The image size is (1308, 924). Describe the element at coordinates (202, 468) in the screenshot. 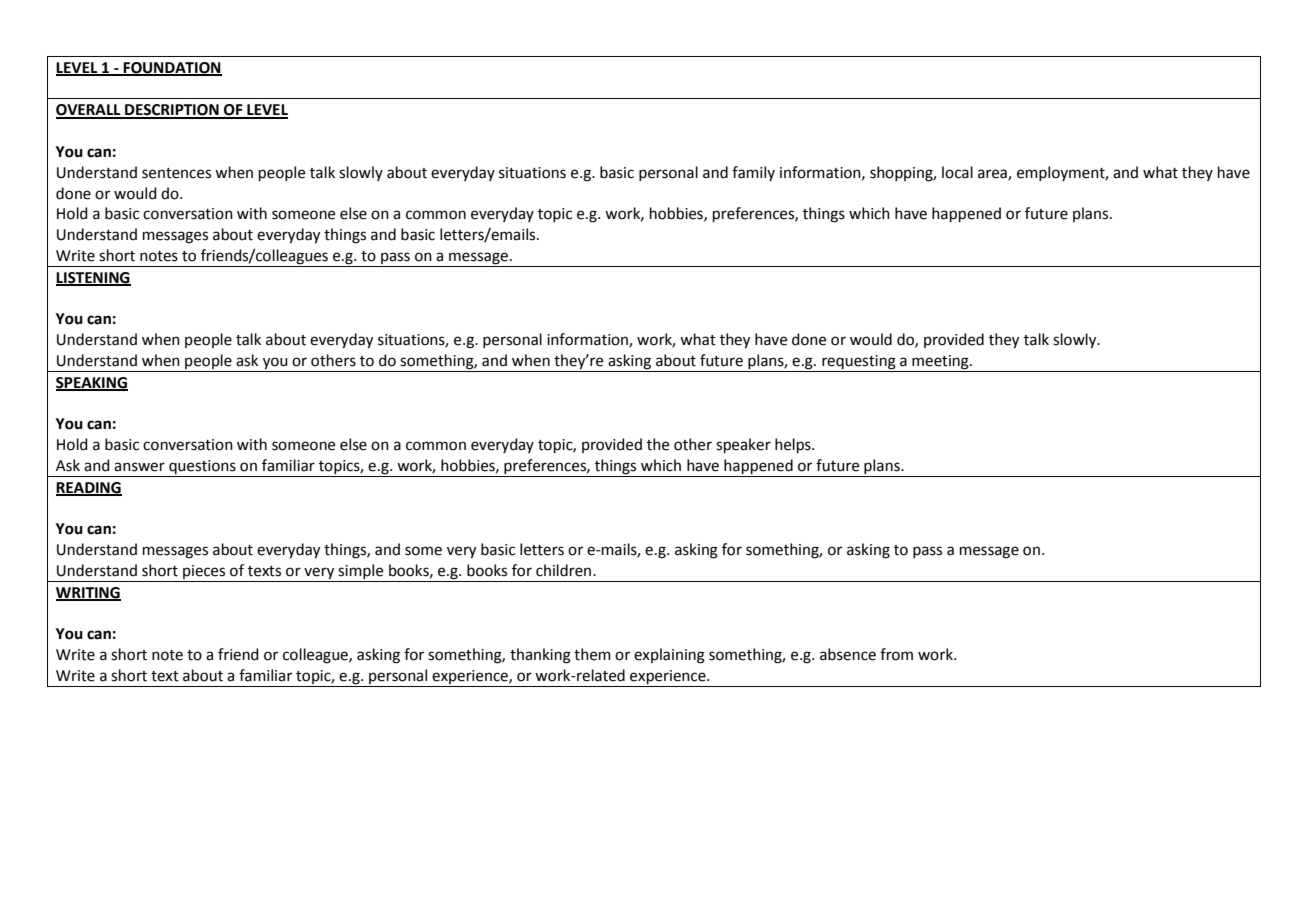

I see `questions` at that location.
